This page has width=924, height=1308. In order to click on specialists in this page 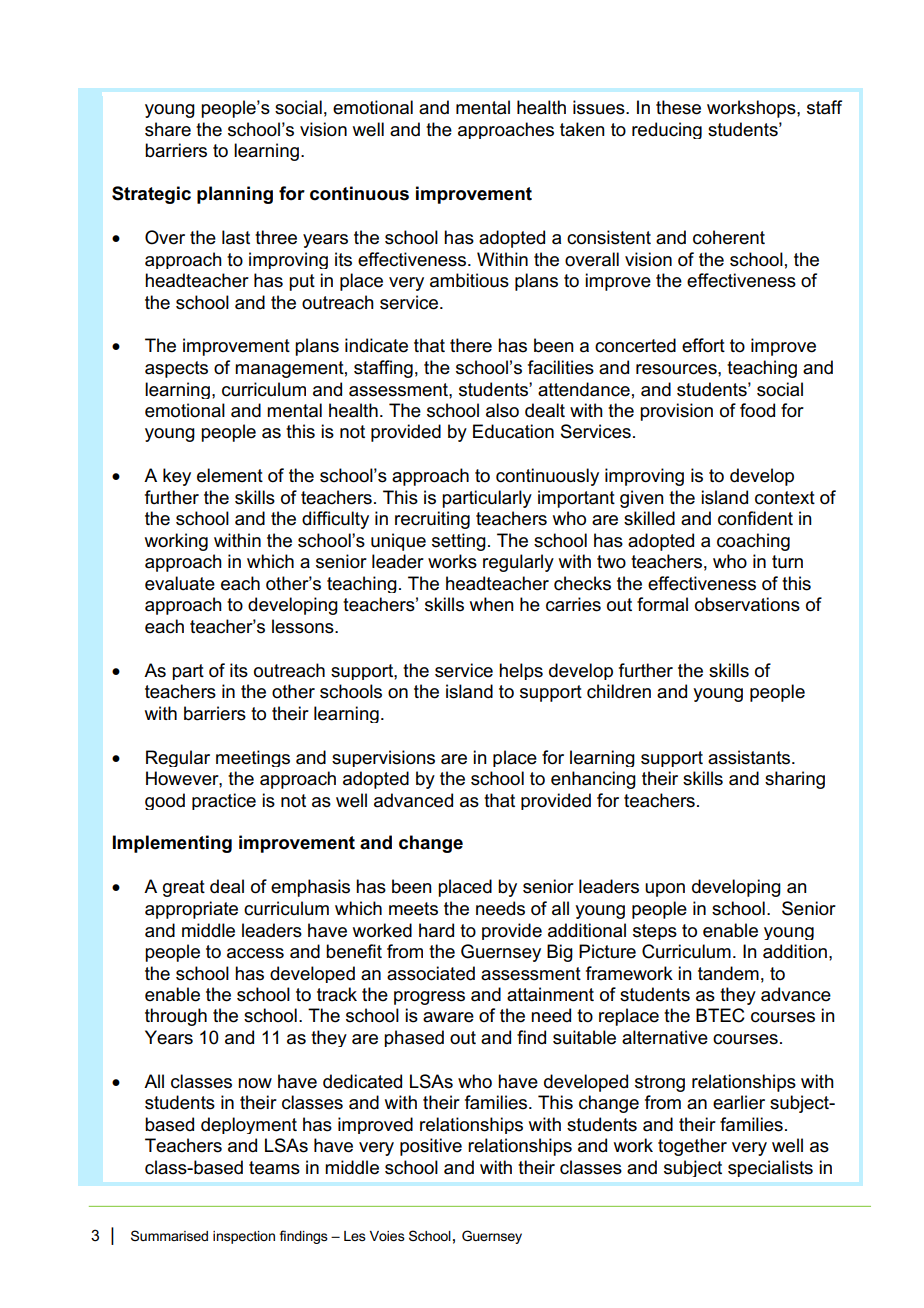, I will do `click(770, 1168)`.
